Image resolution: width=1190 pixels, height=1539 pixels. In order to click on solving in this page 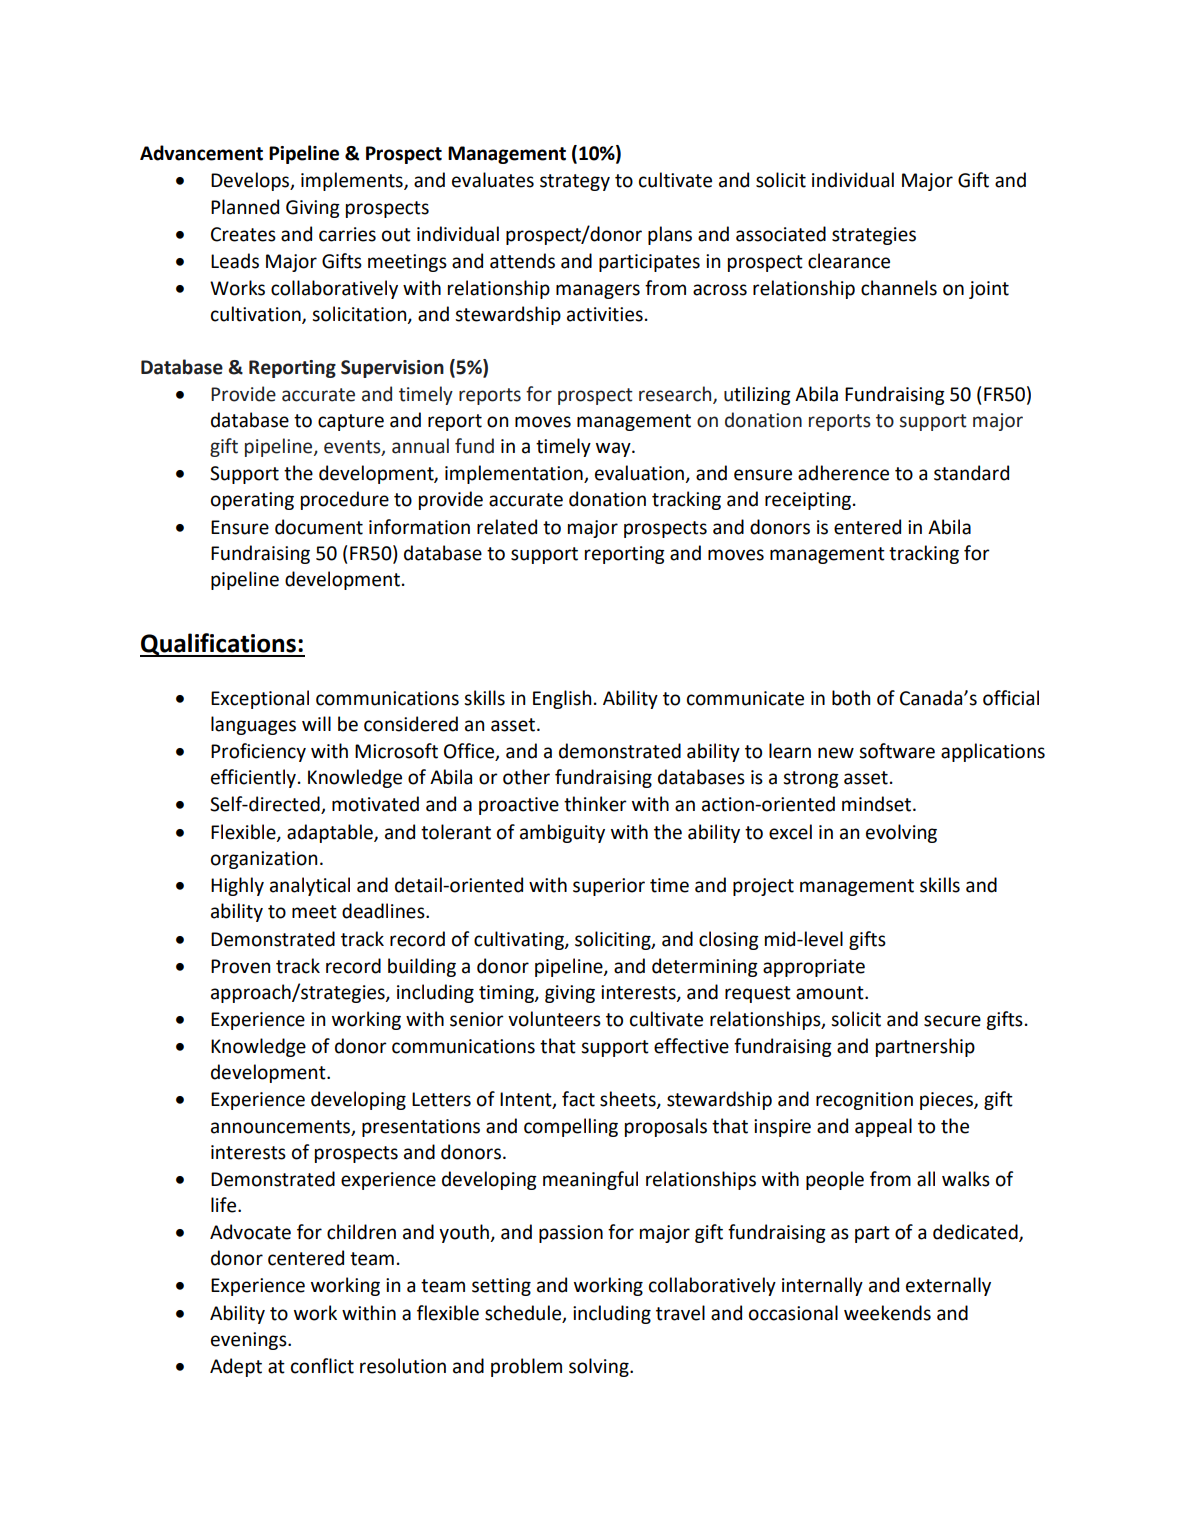, I will do `click(600, 1367)`.
